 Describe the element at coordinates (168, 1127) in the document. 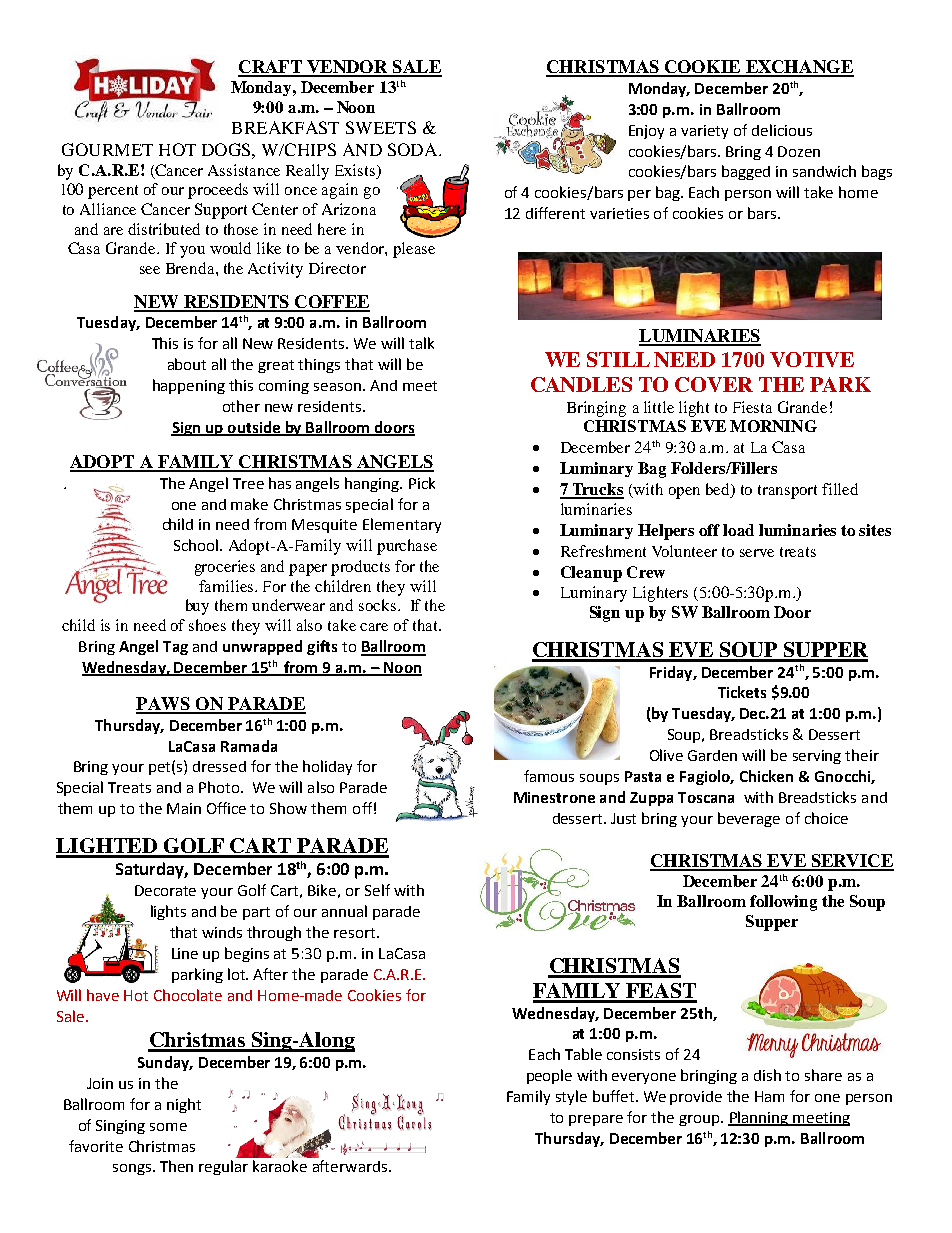

I see `some` at that location.
